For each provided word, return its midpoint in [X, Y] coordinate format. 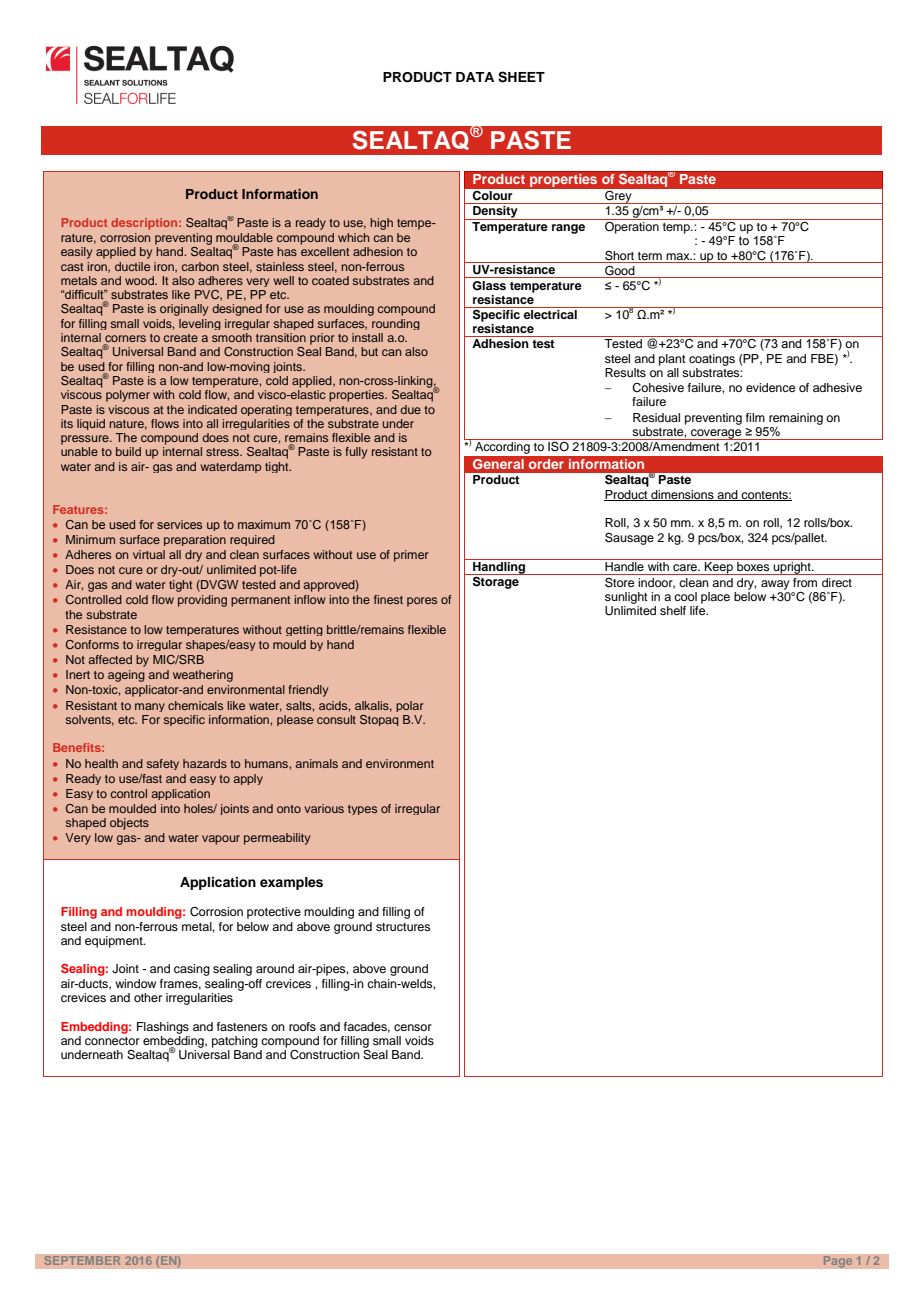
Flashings [163, 1028]
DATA [475, 77]
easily [76, 253]
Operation [632, 226]
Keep [719, 568]
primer [411, 556]
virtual [149, 554]
